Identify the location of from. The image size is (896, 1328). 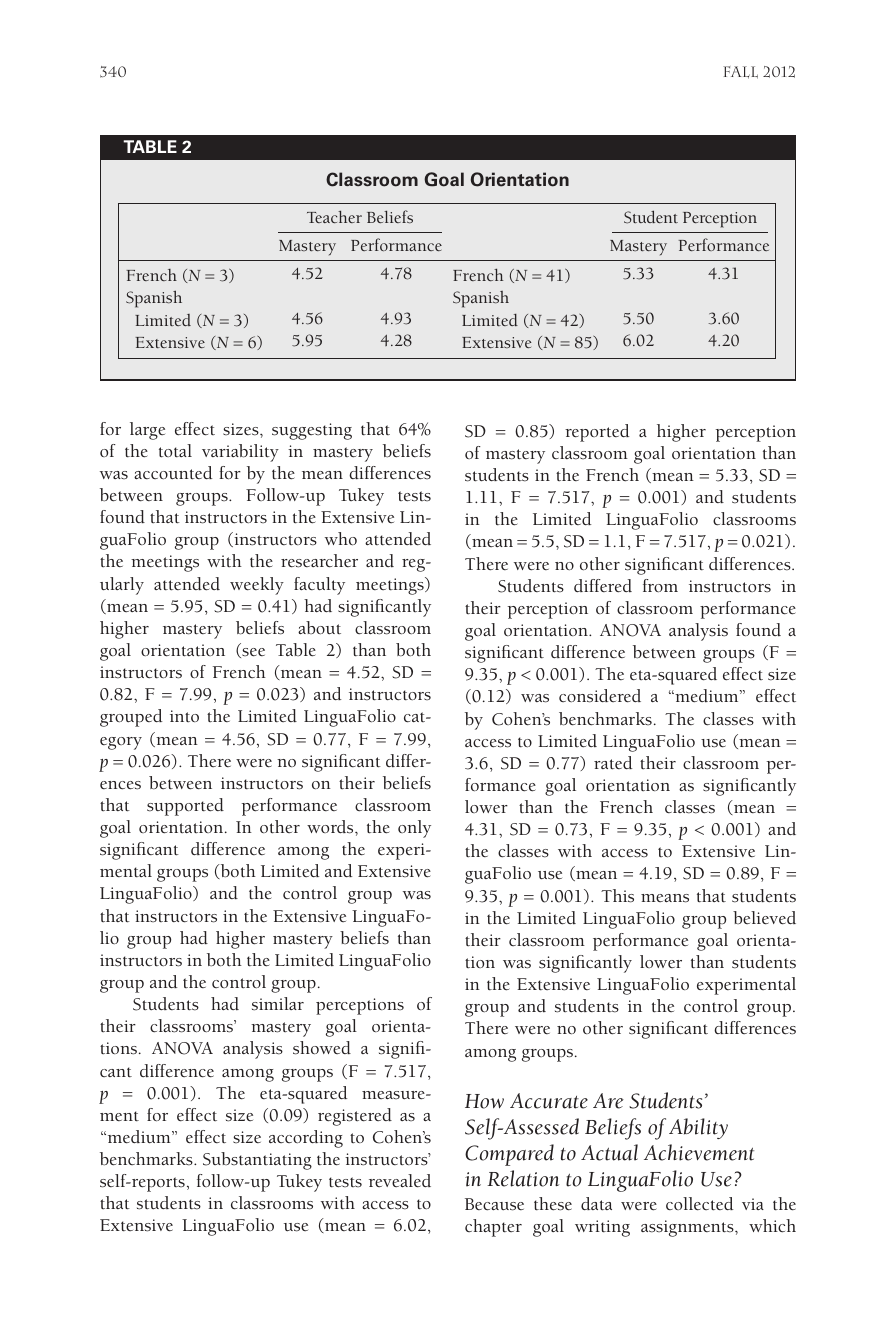
(660, 585).
